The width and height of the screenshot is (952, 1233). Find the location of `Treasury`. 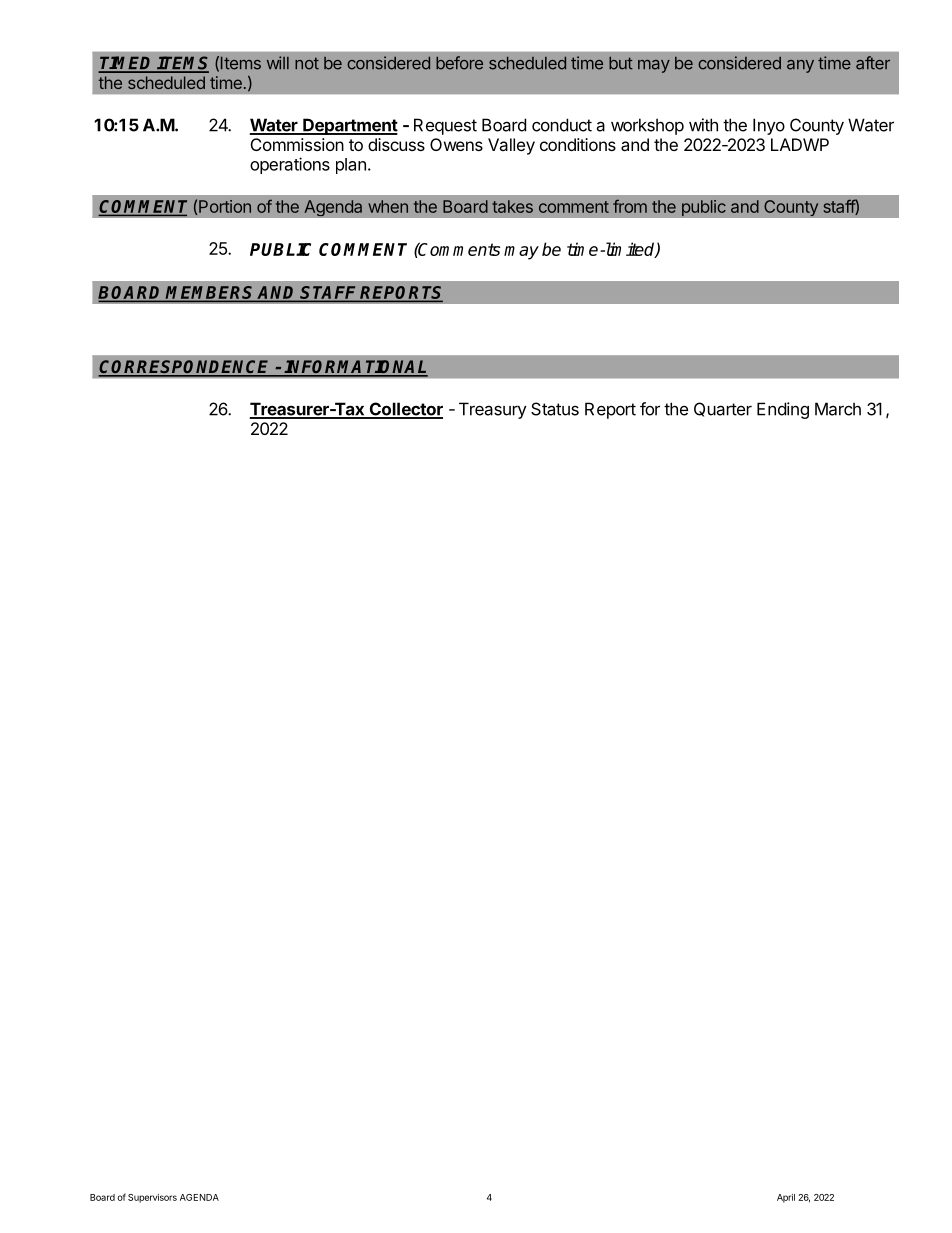

Treasury is located at coordinates (493, 410).
